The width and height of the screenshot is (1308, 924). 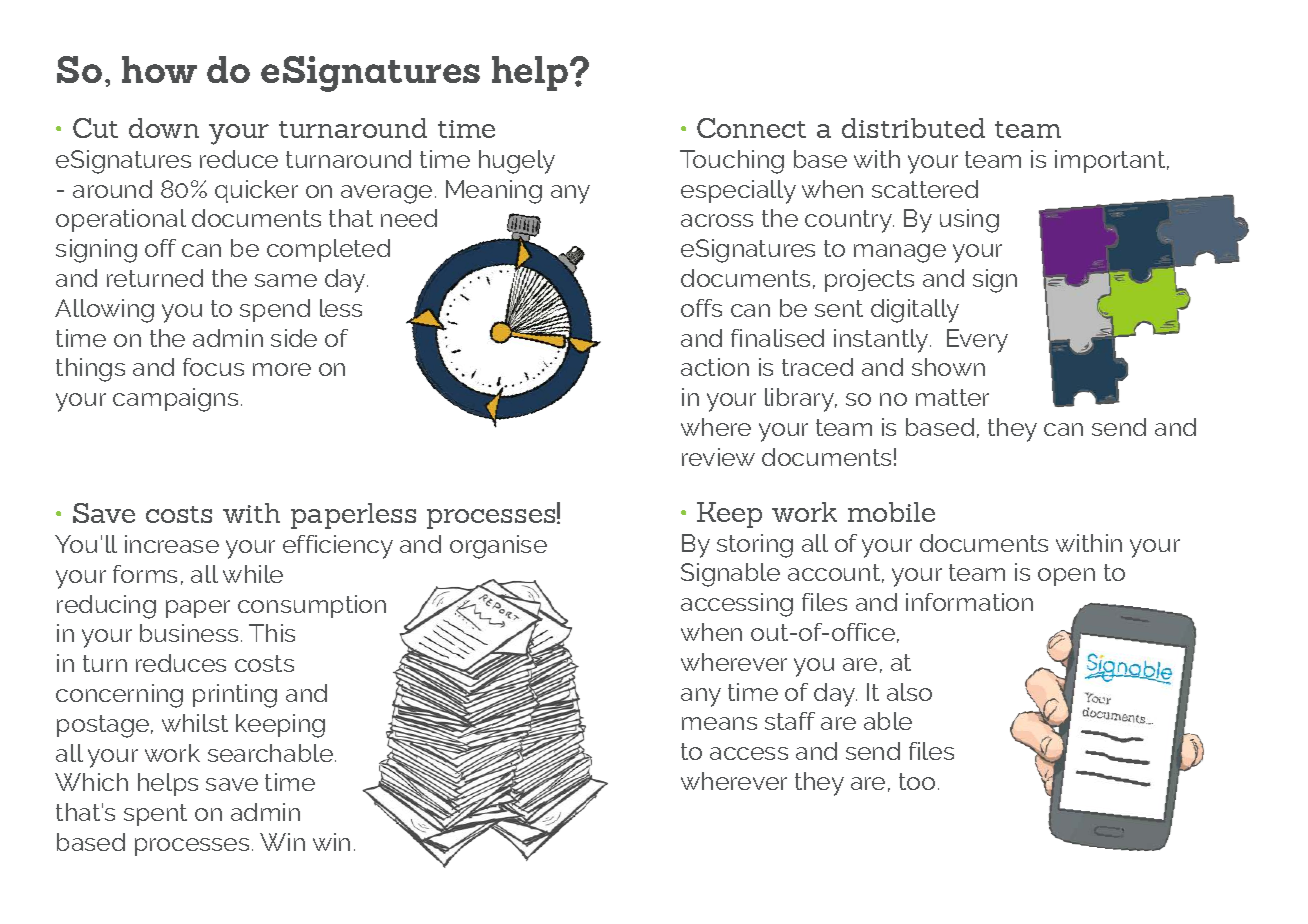 I want to click on distributed, so click(x=913, y=128).
